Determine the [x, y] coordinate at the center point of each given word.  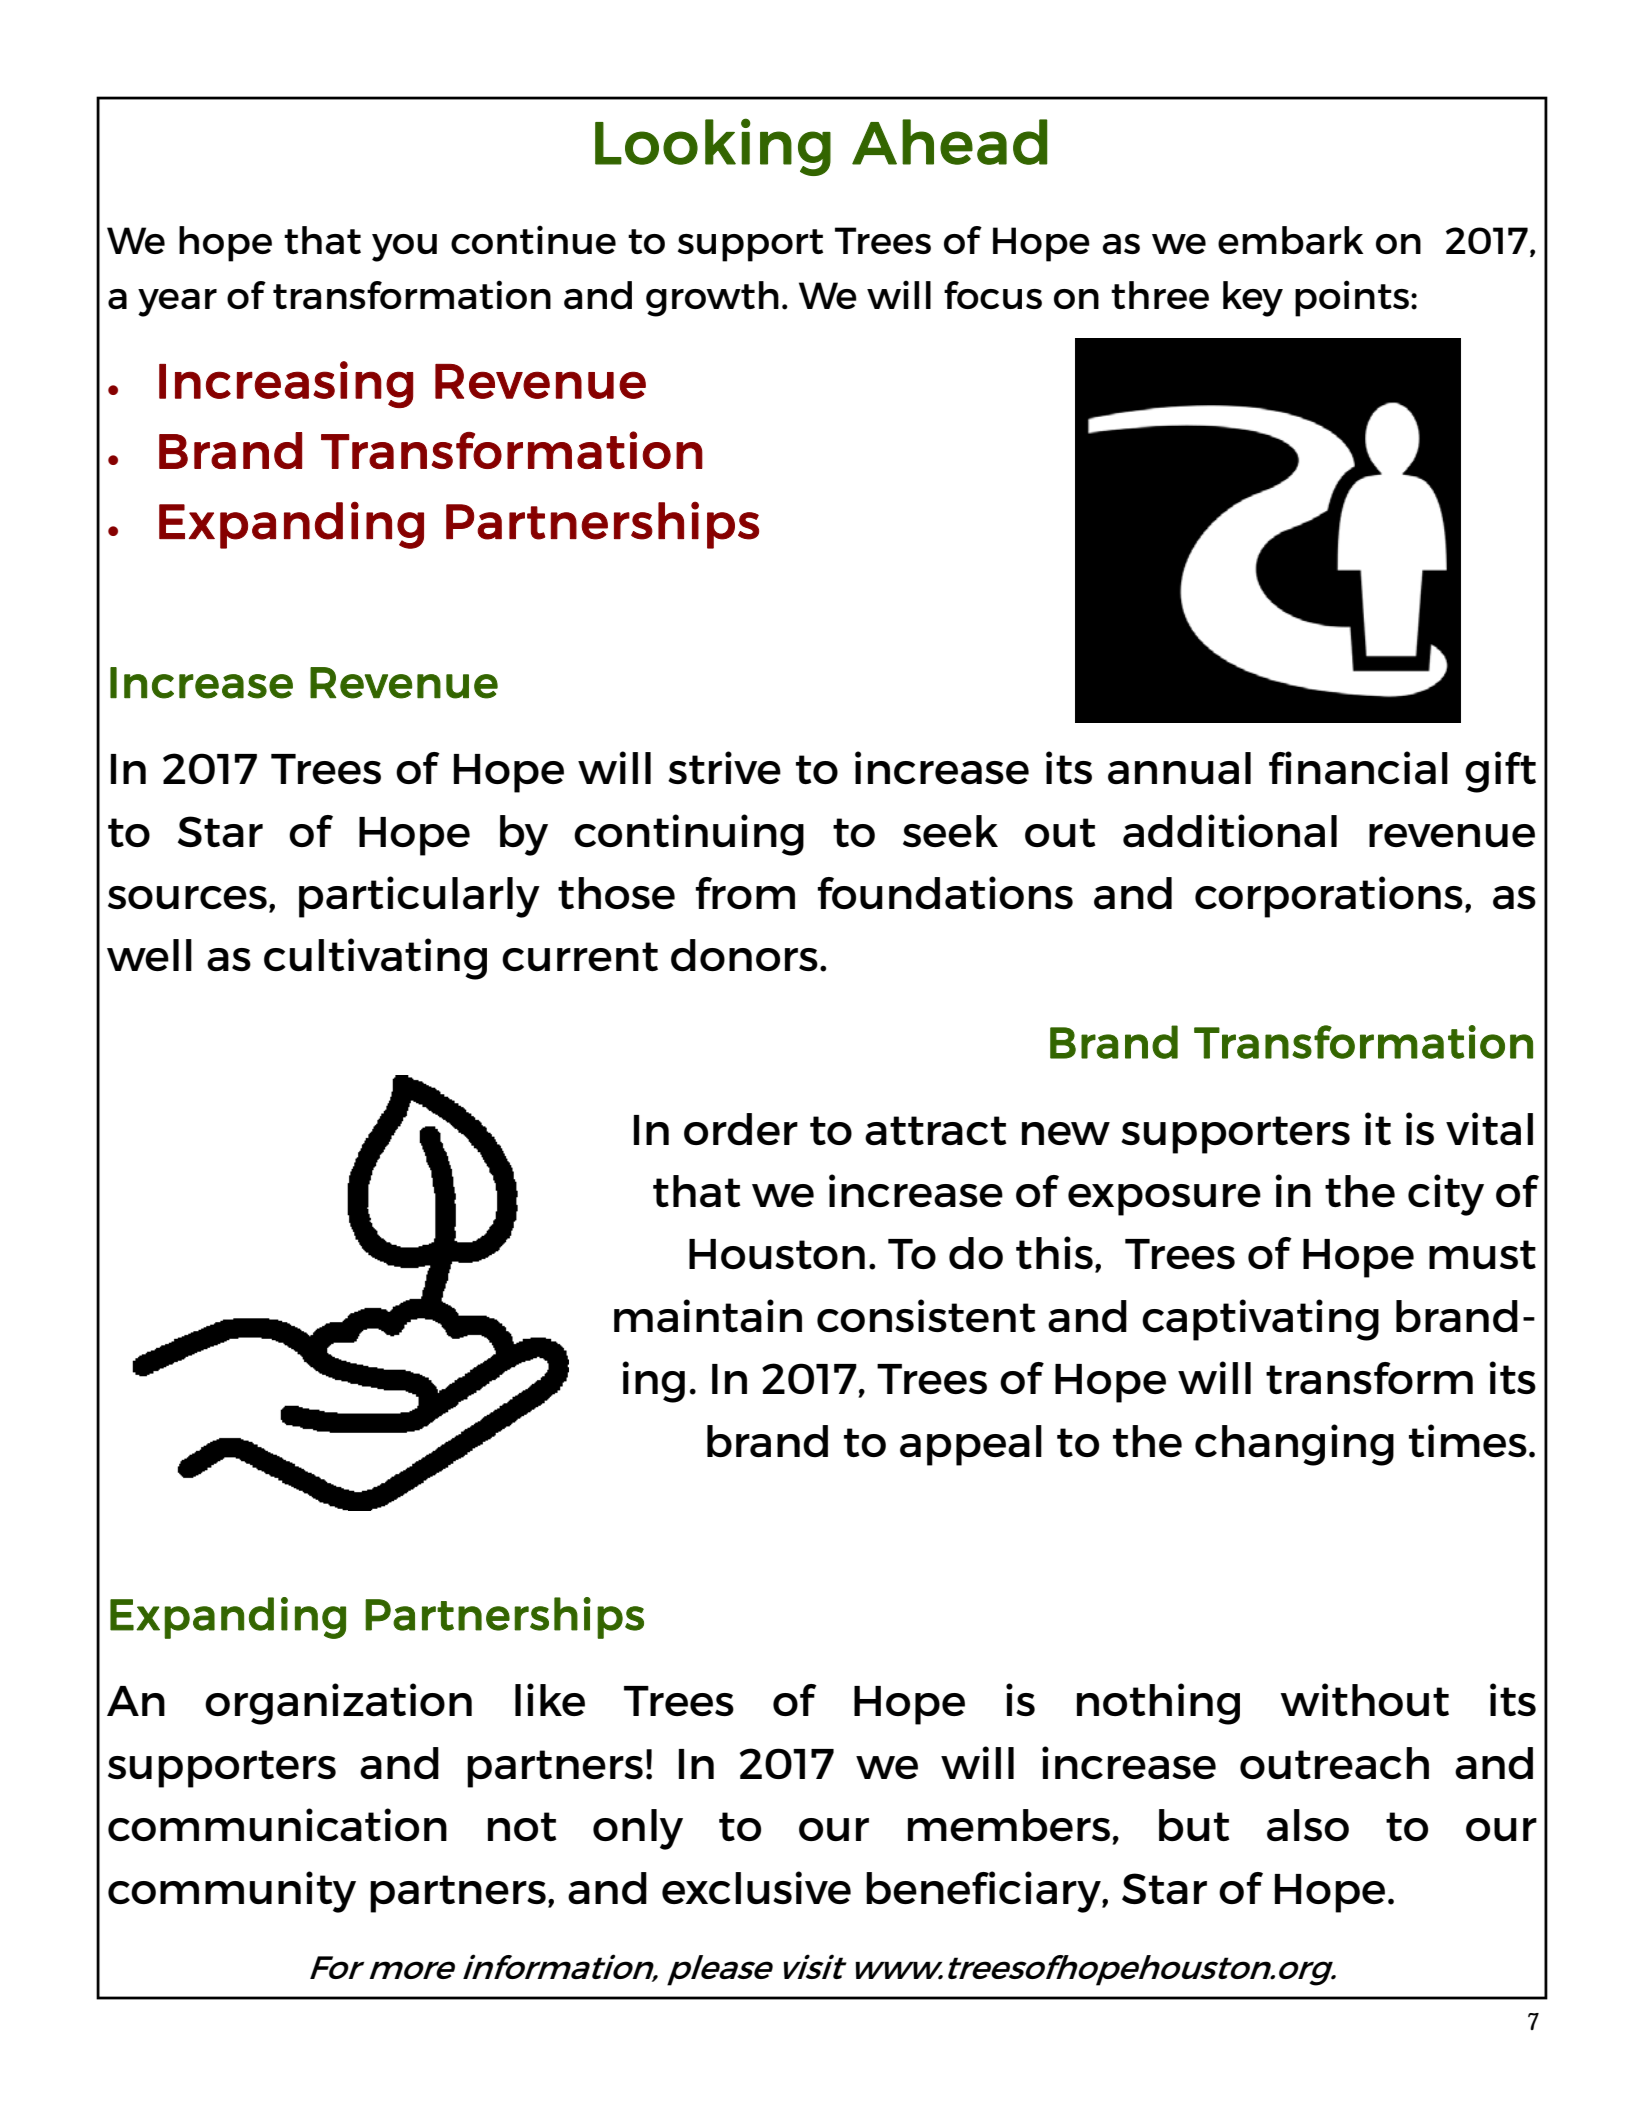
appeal [971, 1445]
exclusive [756, 1887]
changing [1294, 1445]
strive [724, 767]
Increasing [286, 384]
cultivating [375, 959]
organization [338, 1704]
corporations [1329, 897]
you [404, 248]
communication [277, 1825]
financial [1358, 768]
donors [744, 955]
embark [1291, 240]
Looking [713, 147]
